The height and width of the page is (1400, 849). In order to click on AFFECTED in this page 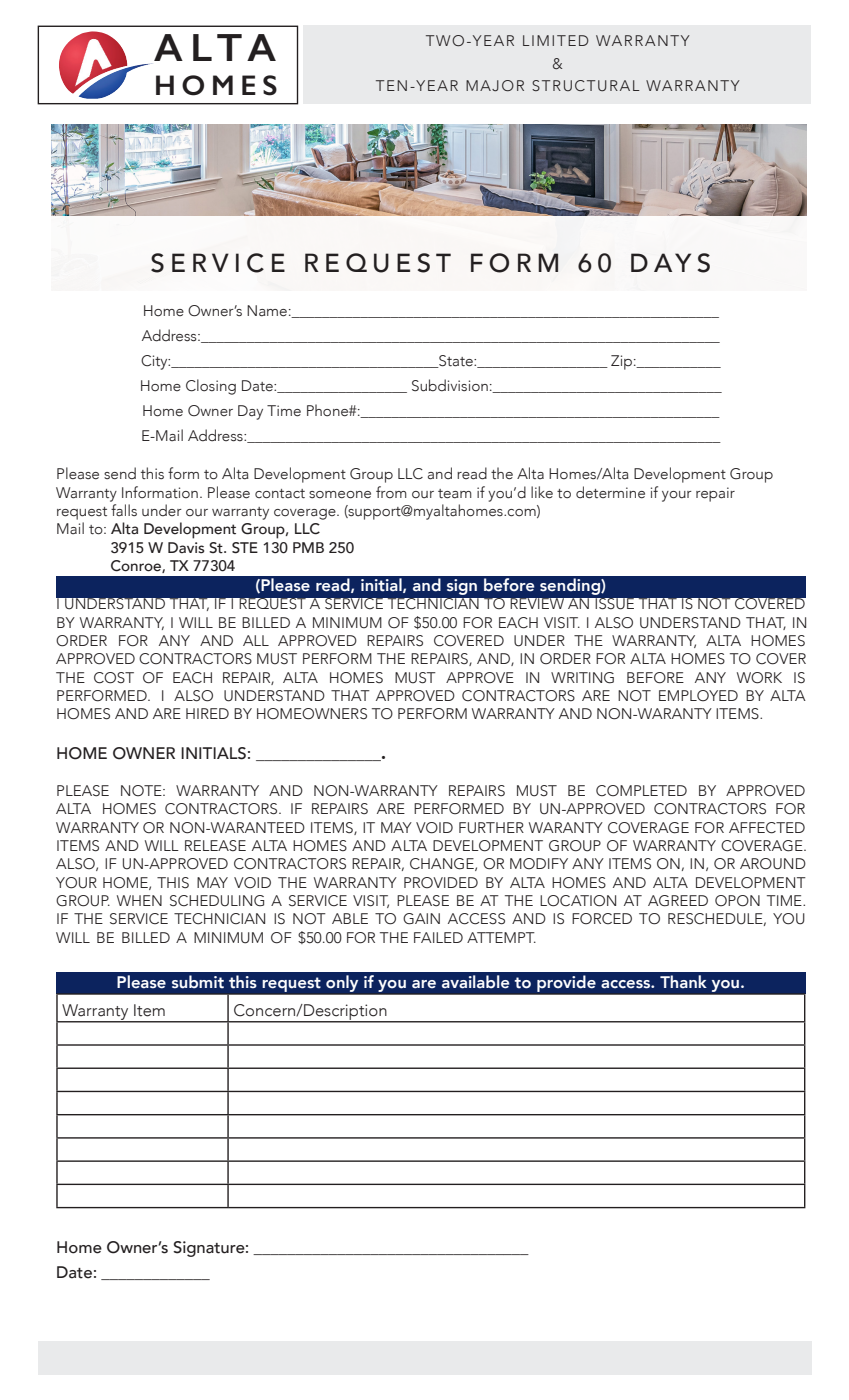, I will do `click(767, 828)`.
